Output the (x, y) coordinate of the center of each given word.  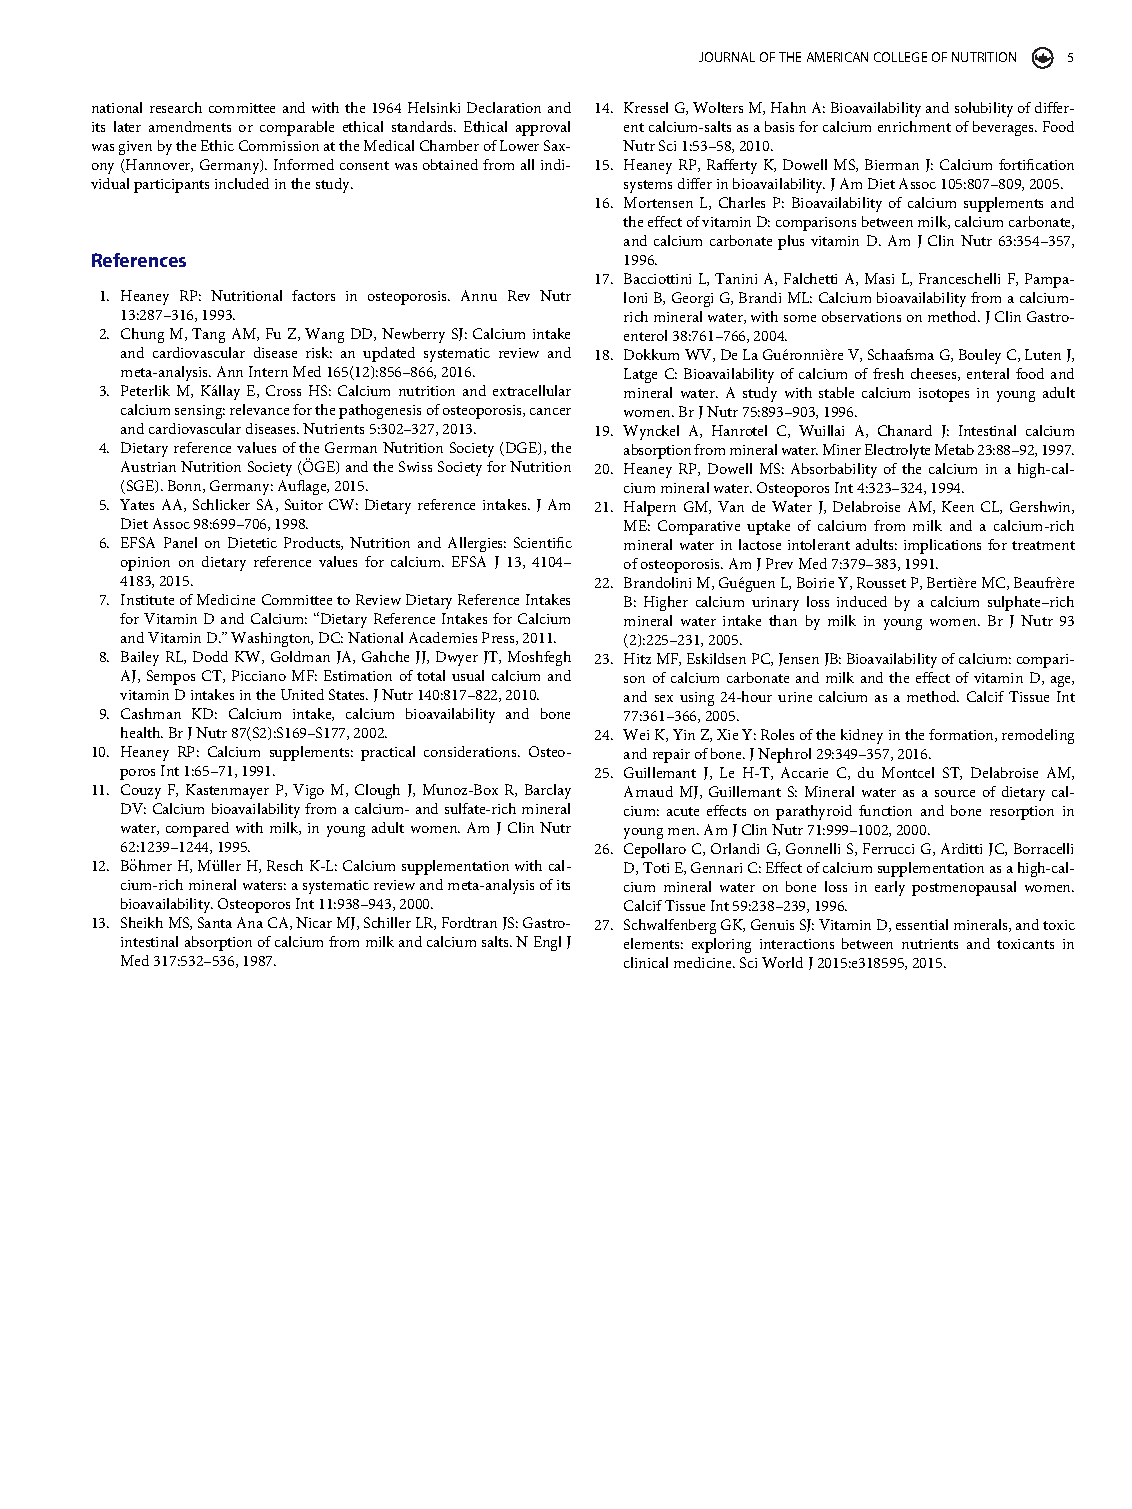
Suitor (304, 504)
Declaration (504, 107)
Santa (215, 922)
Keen (958, 506)
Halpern (650, 508)
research (176, 107)
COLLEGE (900, 57)
